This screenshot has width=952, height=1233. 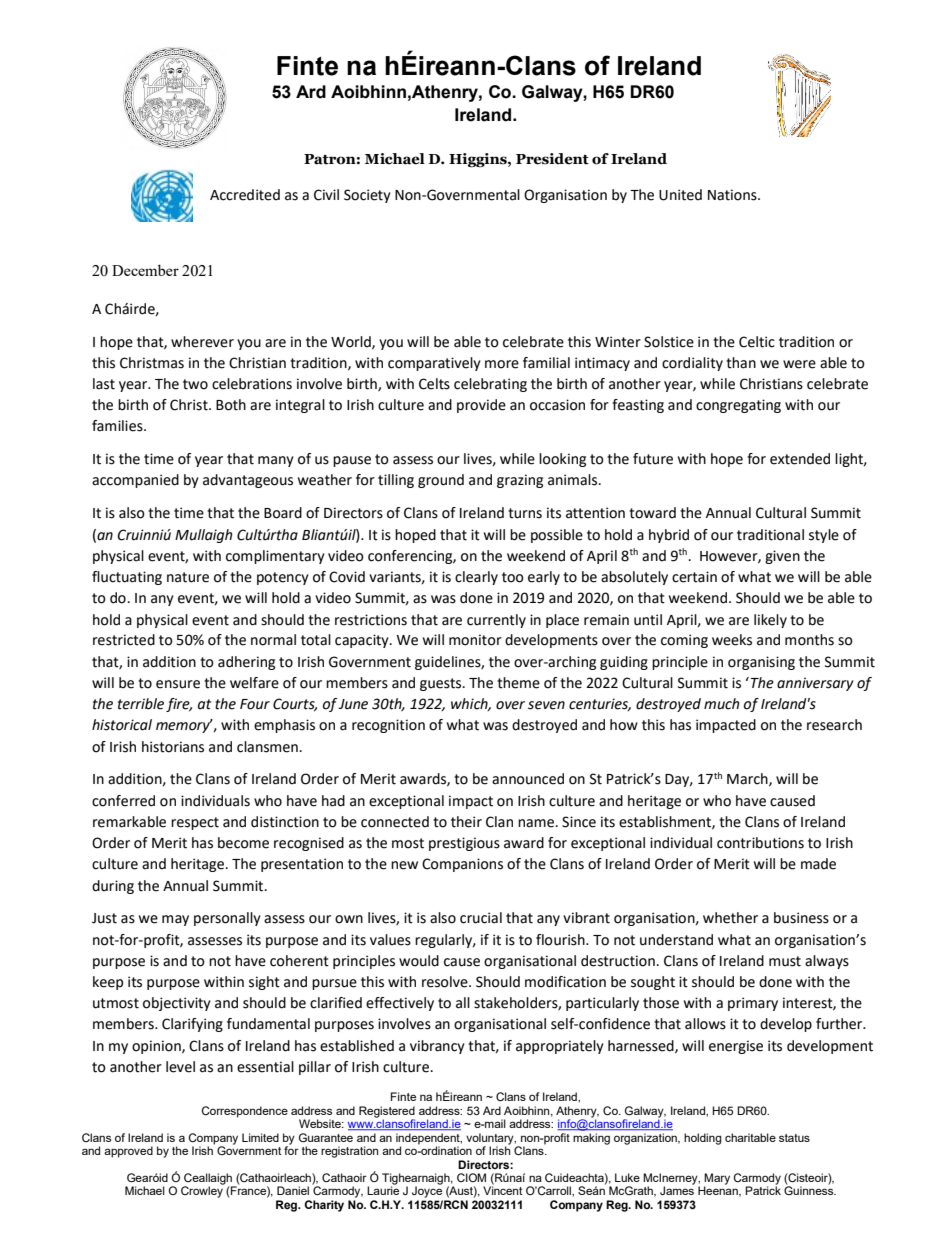 I want to click on Nations, so click(x=733, y=195).
